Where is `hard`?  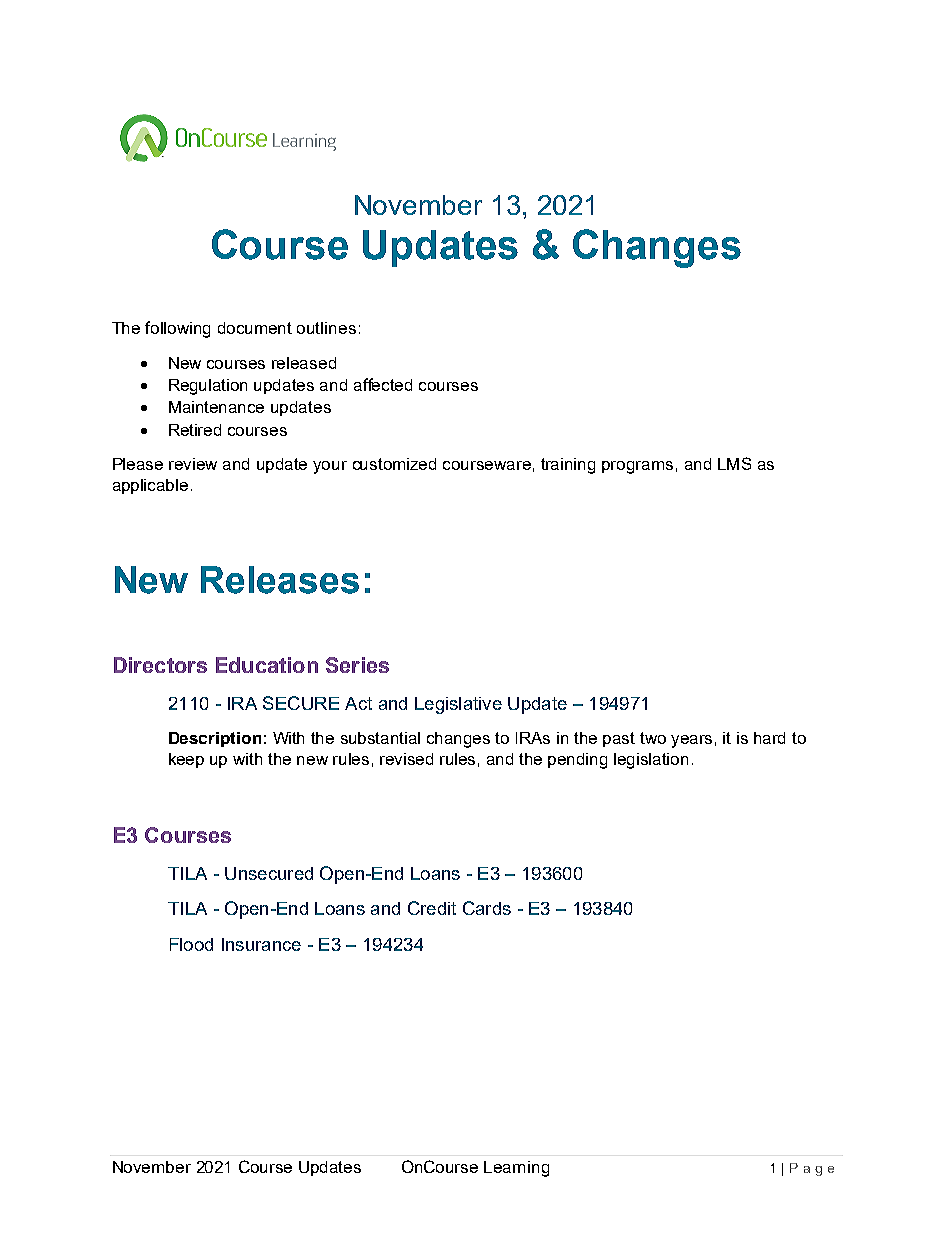
hard is located at coordinates (769, 738).
